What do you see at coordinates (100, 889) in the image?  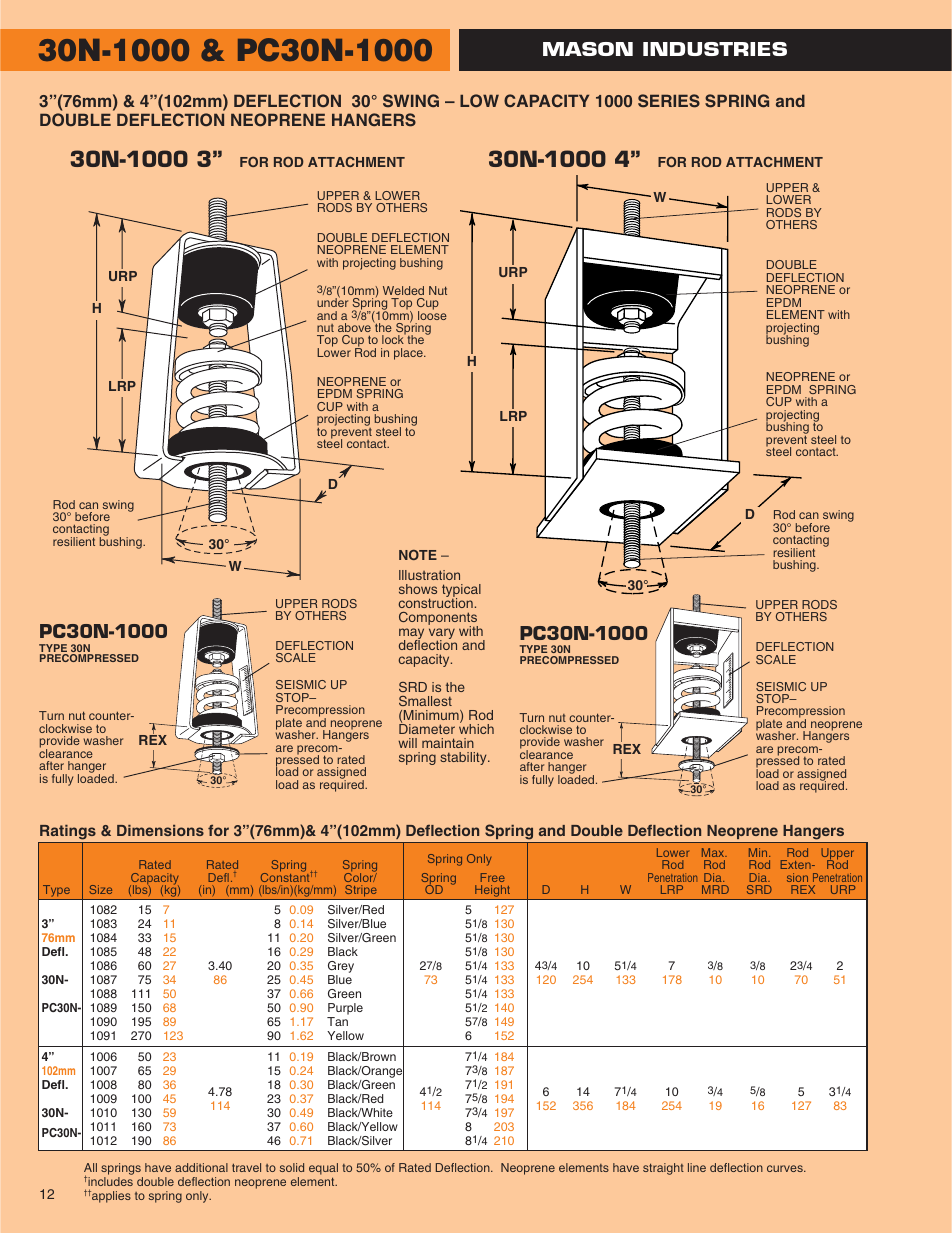 I see `Size` at bounding box center [100, 889].
